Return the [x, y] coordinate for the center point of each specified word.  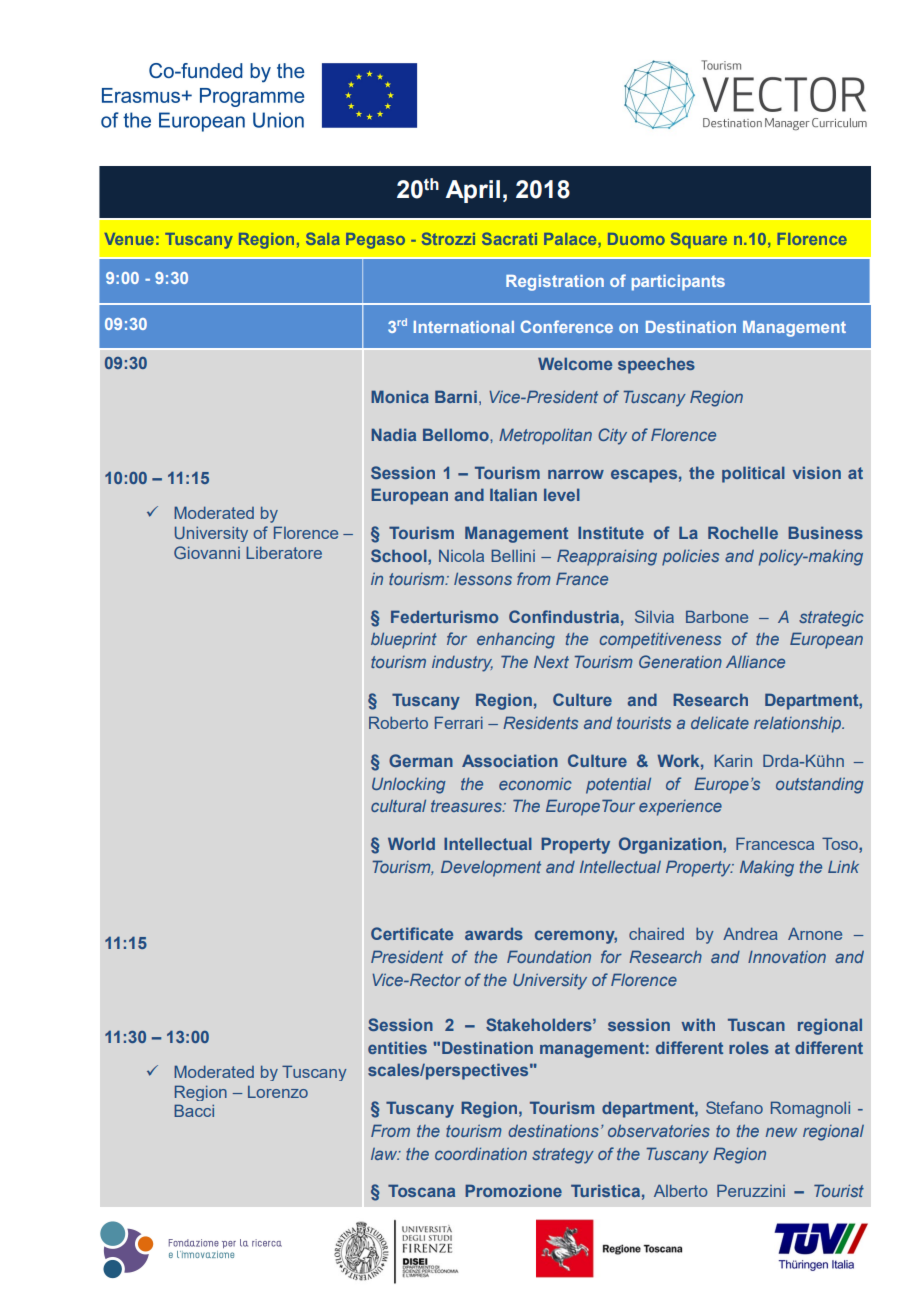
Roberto [398, 722]
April [473, 191]
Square [699, 240]
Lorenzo [278, 1092]
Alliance [755, 661]
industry [462, 664]
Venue [129, 239]
